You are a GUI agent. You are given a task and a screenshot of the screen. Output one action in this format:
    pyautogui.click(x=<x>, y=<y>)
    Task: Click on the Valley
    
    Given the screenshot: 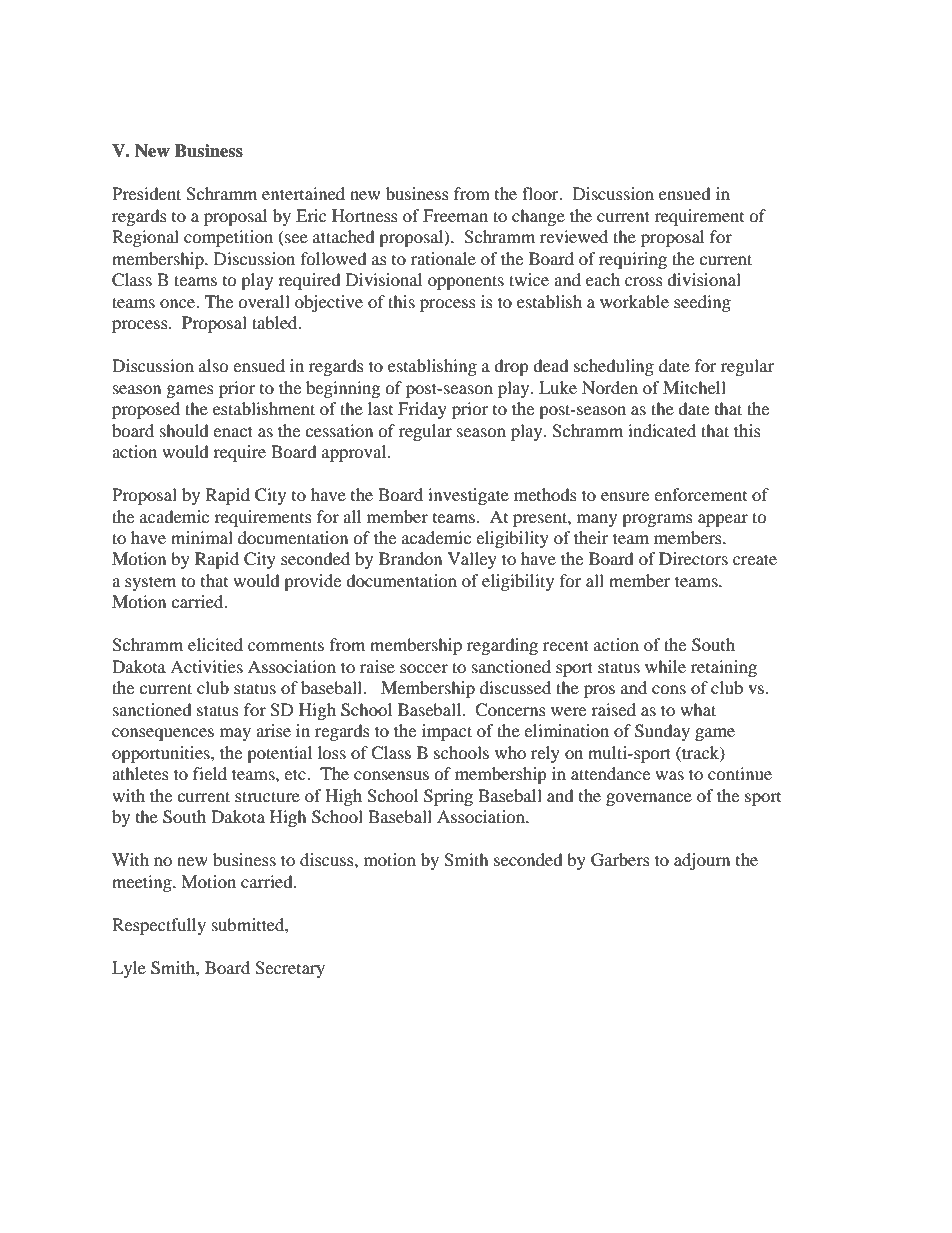 What is the action you would take?
    pyautogui.click(x=472, y=560)
